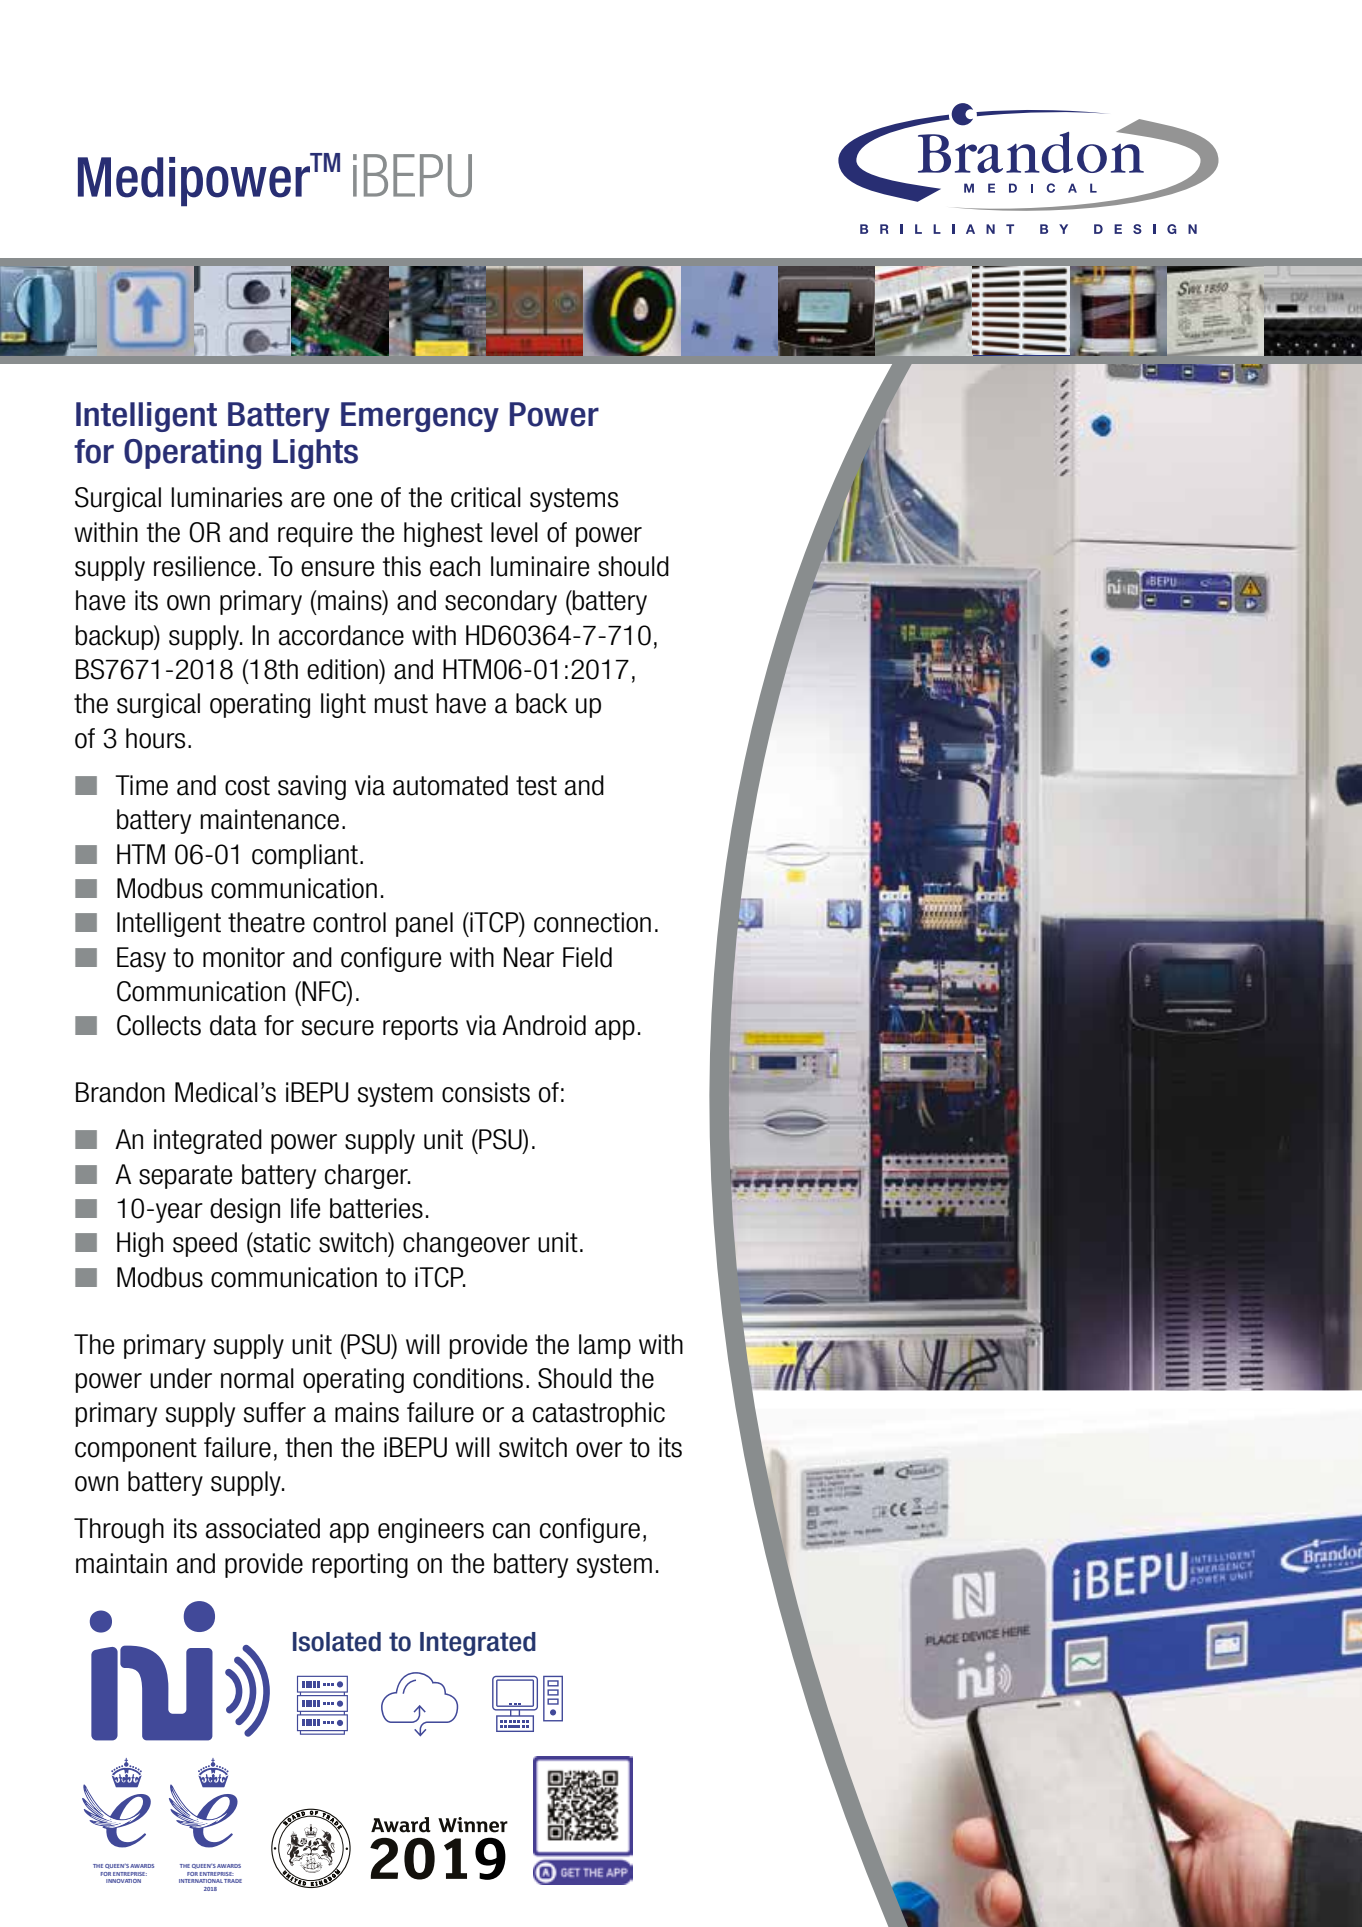  Describe the element at coordinates (360, 1565) in the page. I see `reporting` at that location.
